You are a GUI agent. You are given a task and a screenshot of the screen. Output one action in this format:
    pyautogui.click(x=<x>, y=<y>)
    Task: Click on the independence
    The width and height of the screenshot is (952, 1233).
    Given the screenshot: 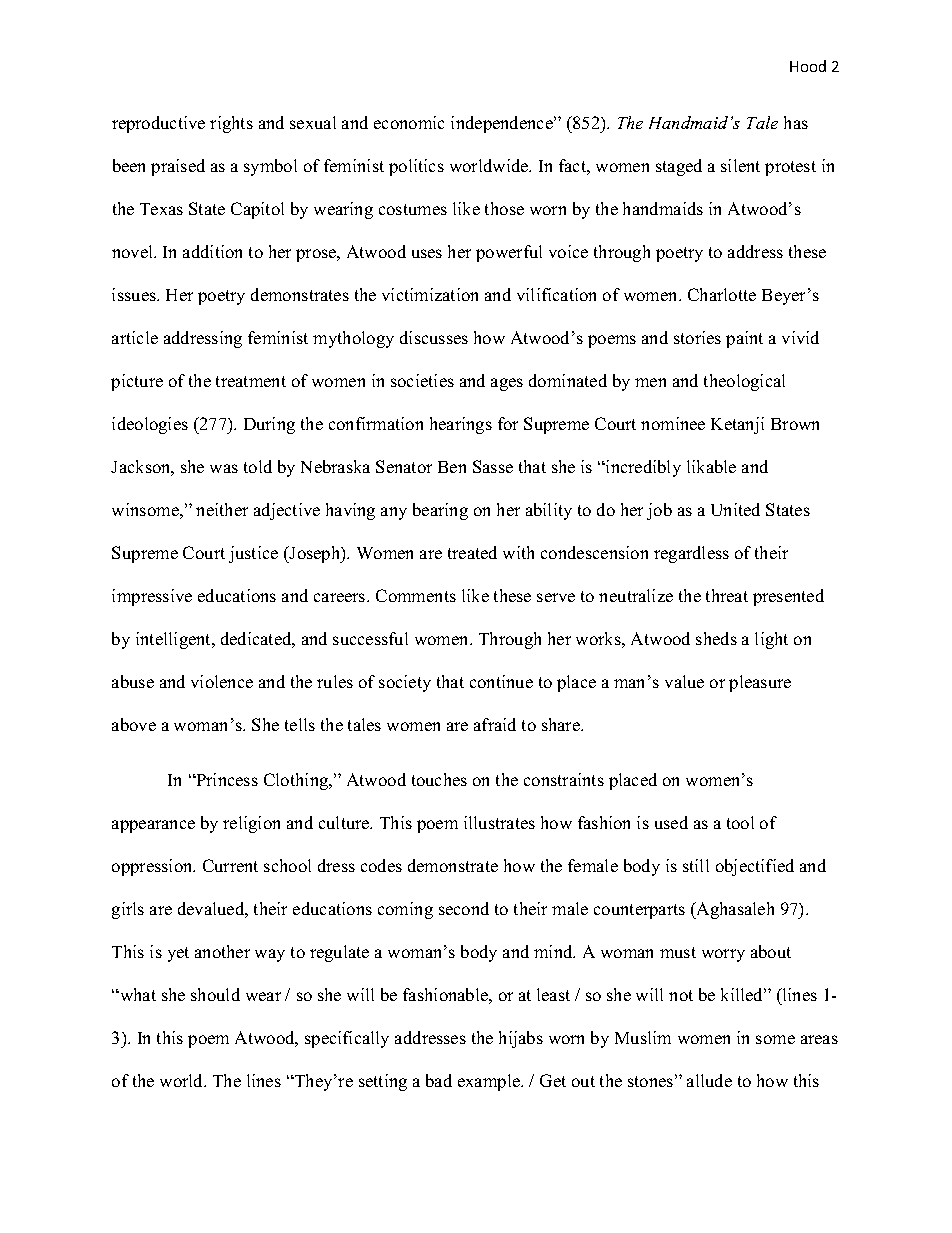 What is the action you would take?
    pyautogui.click(x=503, y=124)
